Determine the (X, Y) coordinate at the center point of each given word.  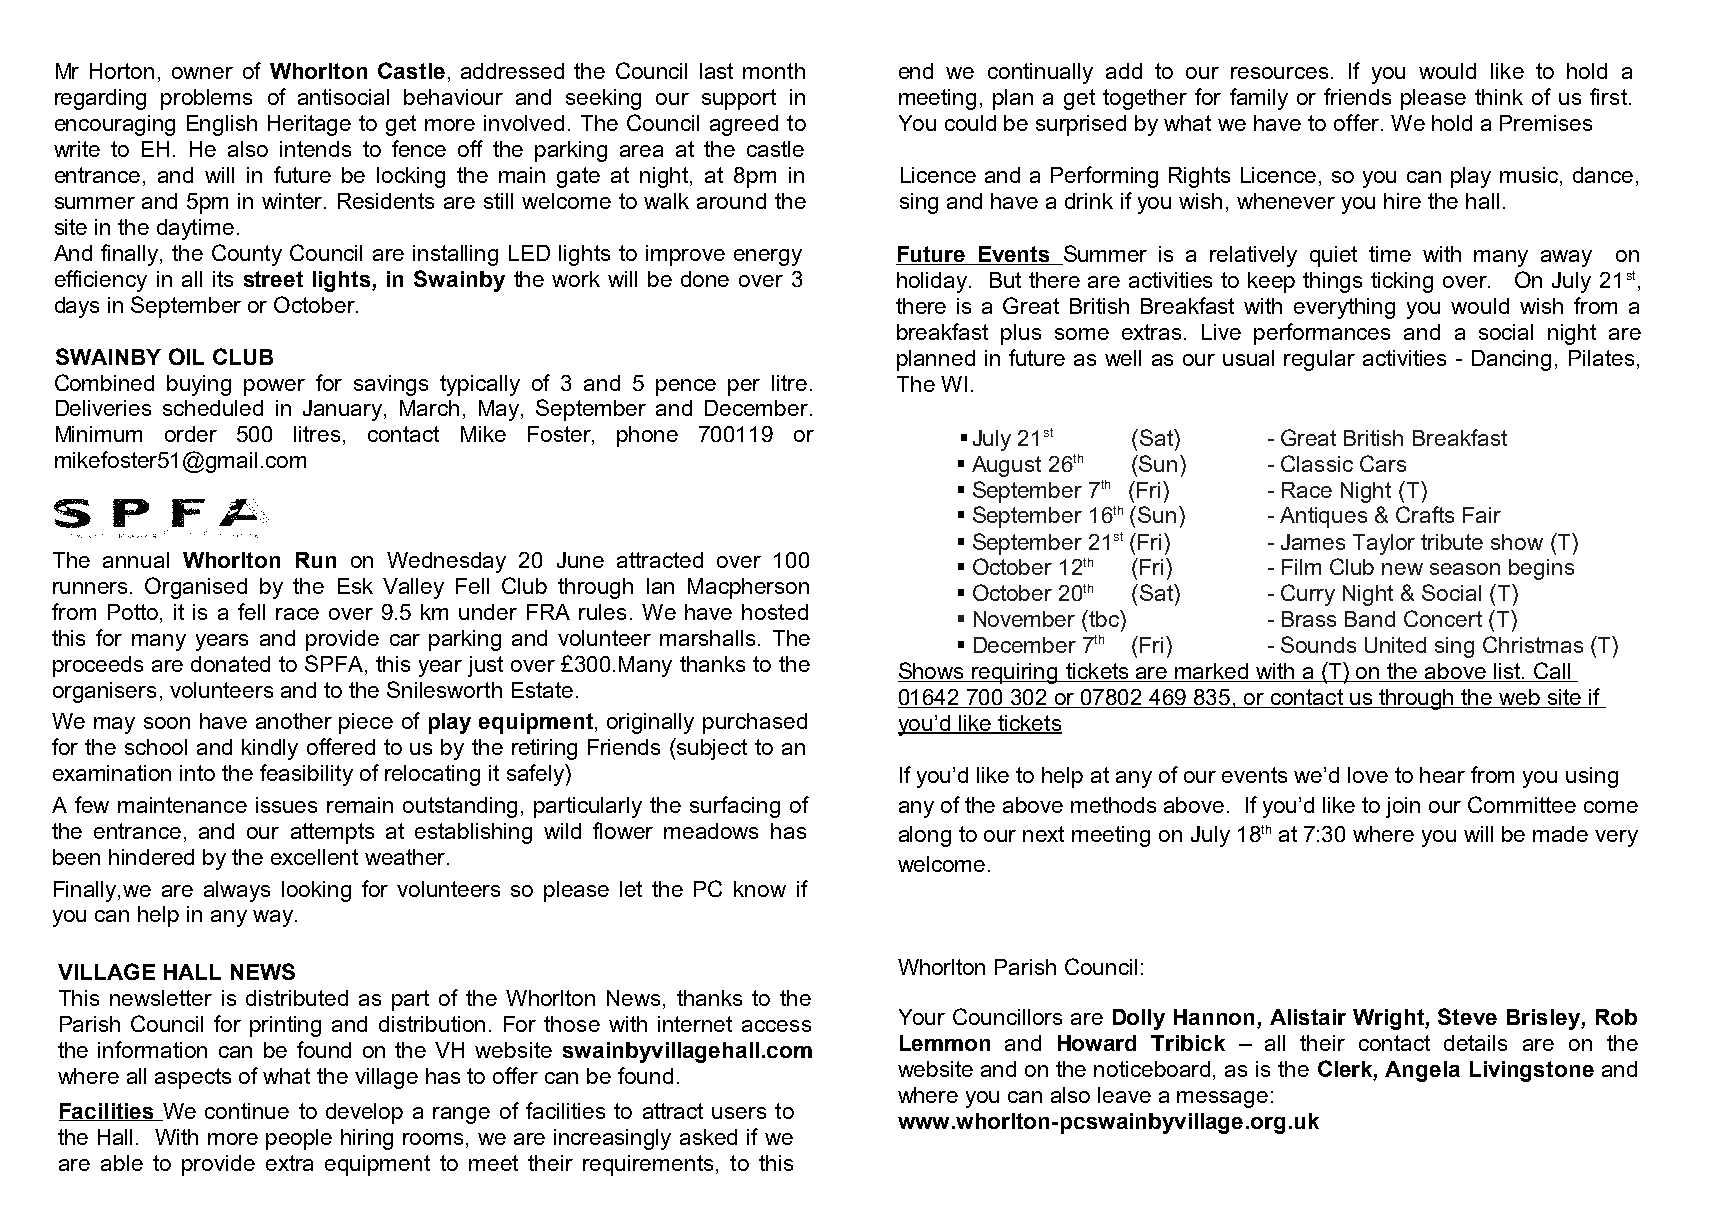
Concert (1443, 618)
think (1499, 97)
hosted (775, 612)
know (760, 889)
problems (206, 99)
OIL (186, 356)
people (299, 1139)
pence (686, 387)
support (739, 99)
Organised (196, 588)
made (1560, 834)
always (237, 891)
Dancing (1511, 360)
